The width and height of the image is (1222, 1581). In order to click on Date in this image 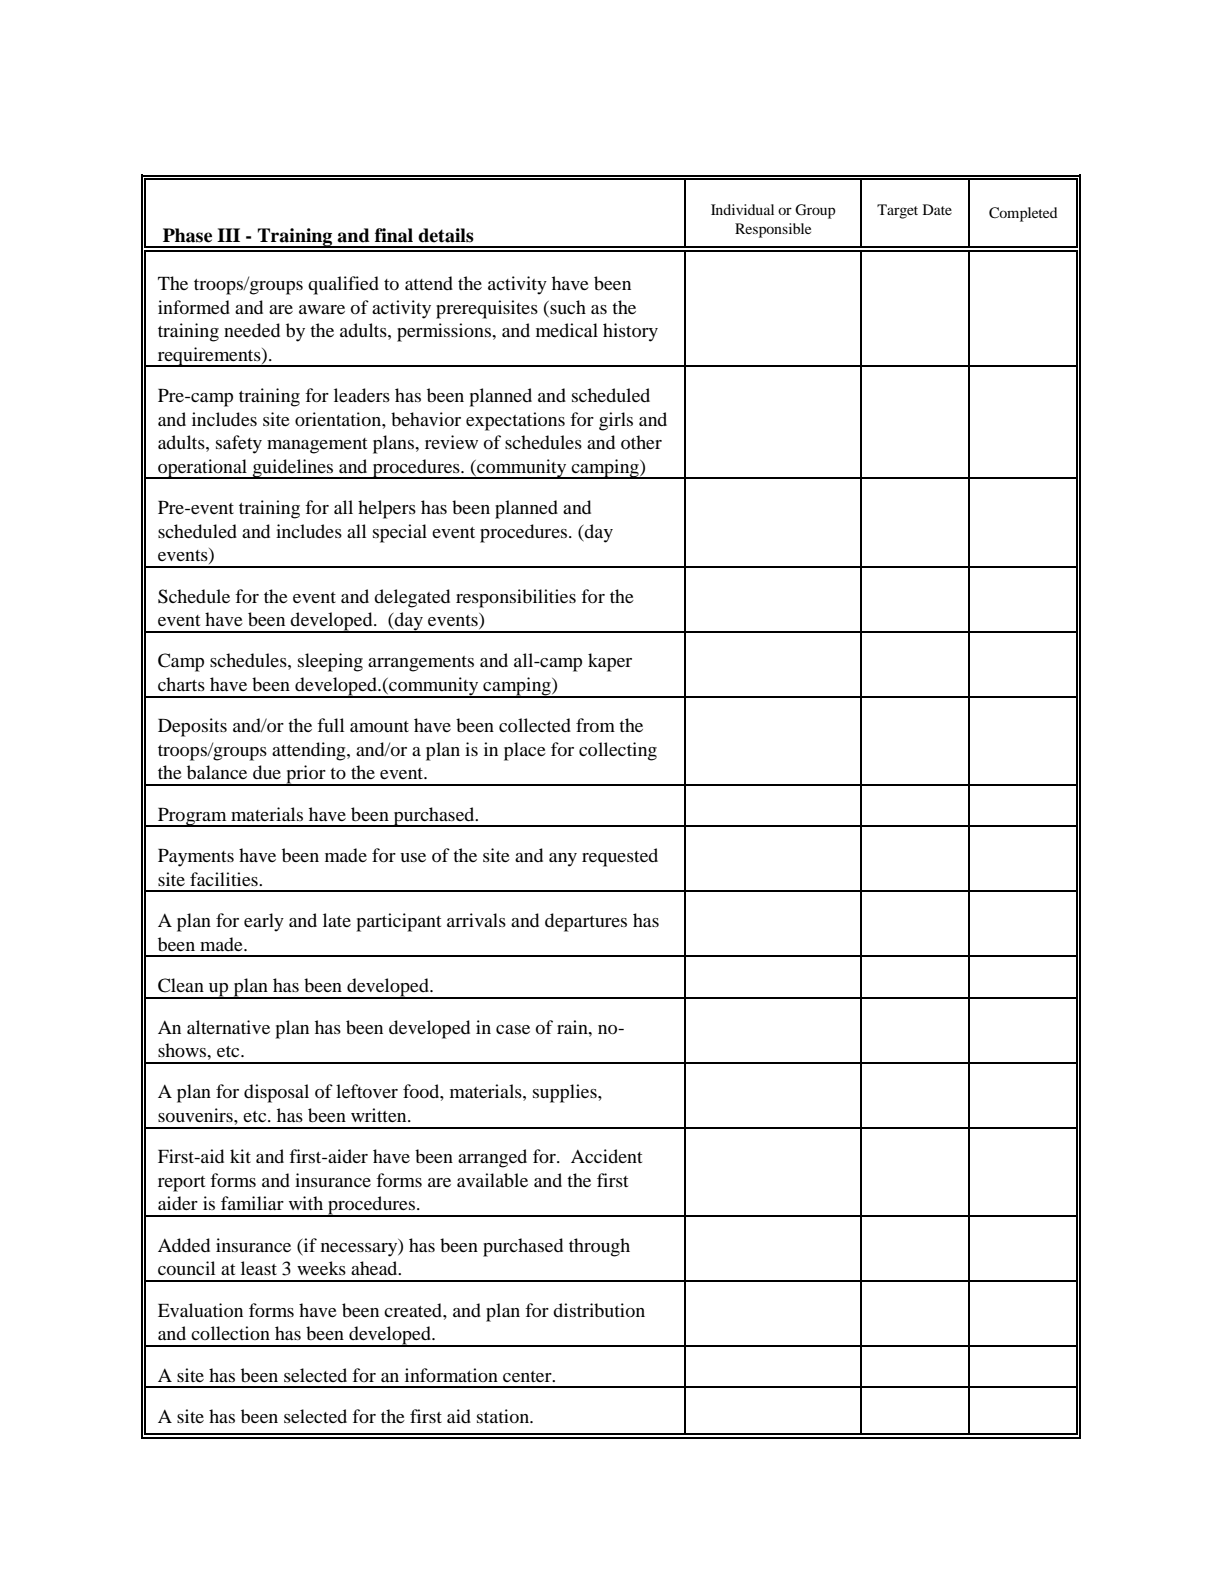, I will do `click(937, 209)`.
